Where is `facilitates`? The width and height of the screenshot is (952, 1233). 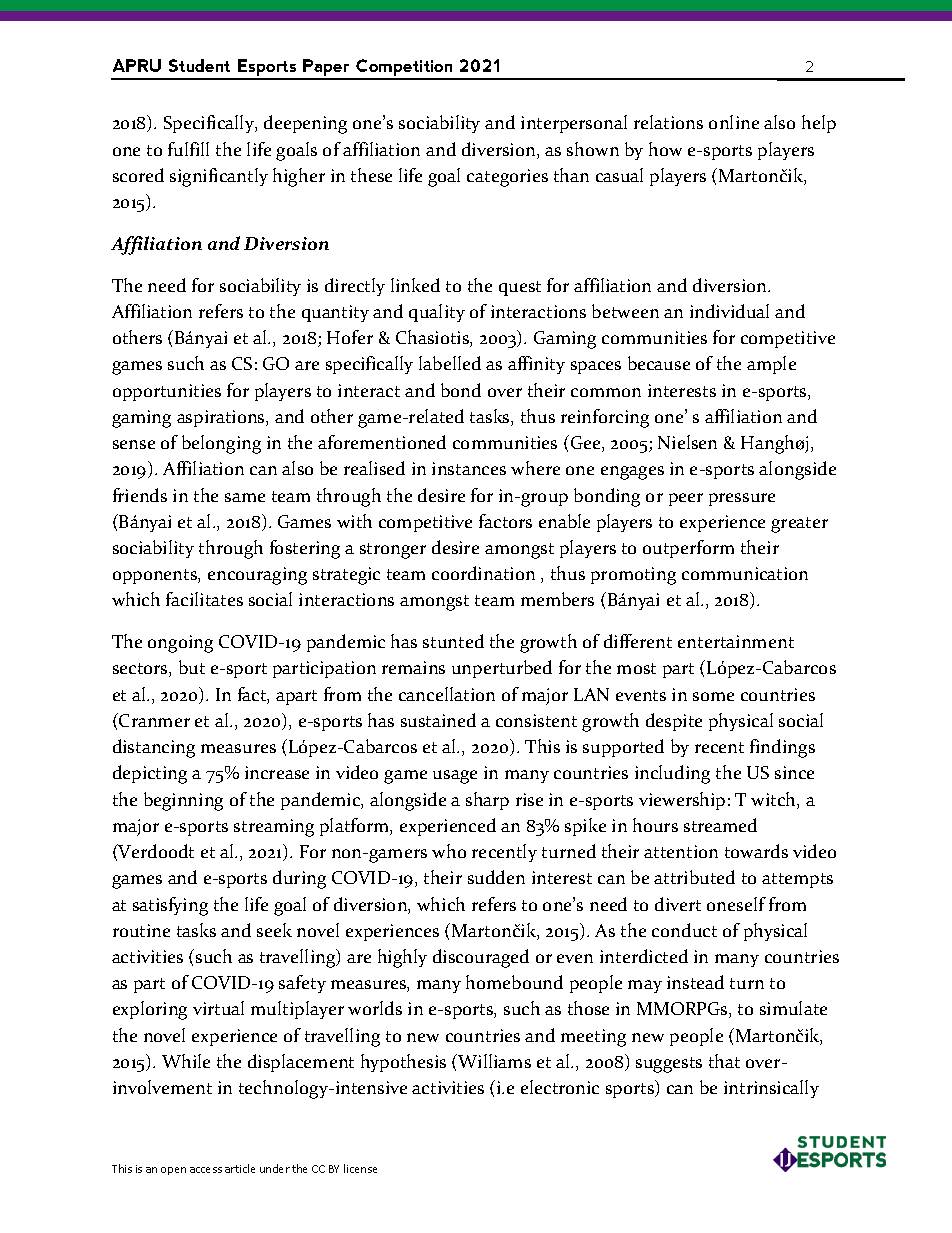
facilitates is located at coordinates (204, 599).
